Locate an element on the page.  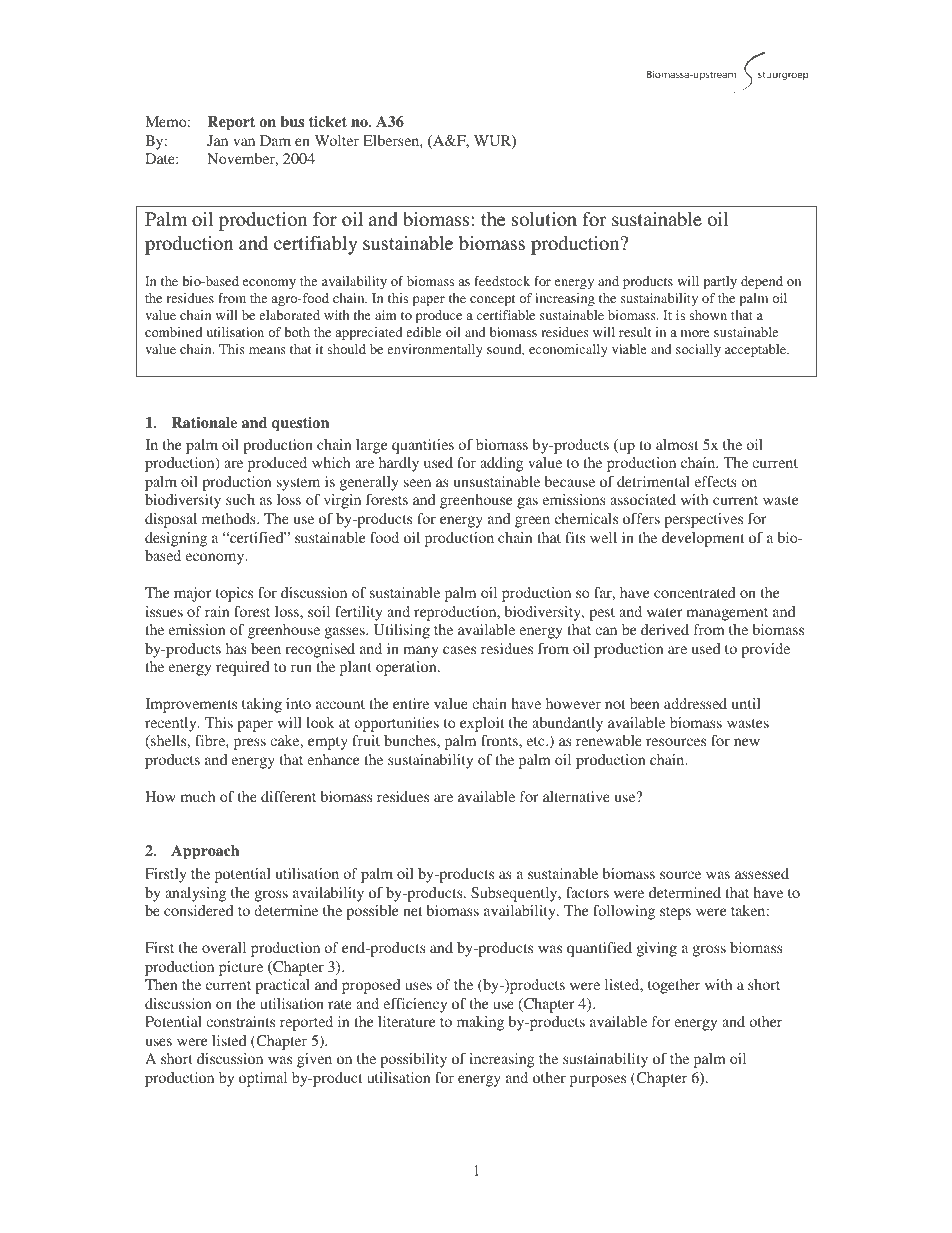
together is located at coordinates (674, 986).
